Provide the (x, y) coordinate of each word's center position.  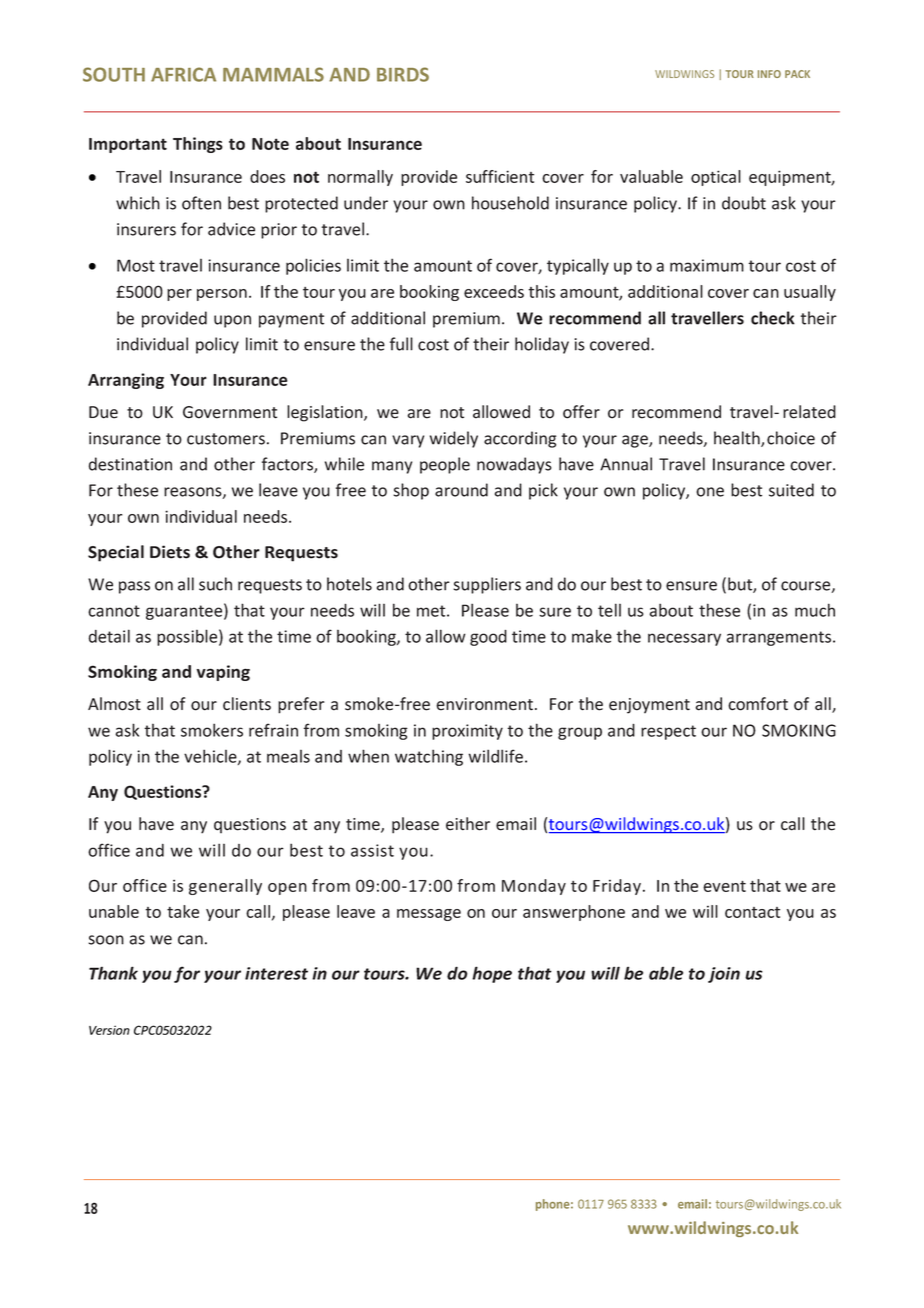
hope (492, 974)
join (724, 975)
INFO (769, 74)
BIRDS (403, 74)
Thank (113, 973)
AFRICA (183, 74)
